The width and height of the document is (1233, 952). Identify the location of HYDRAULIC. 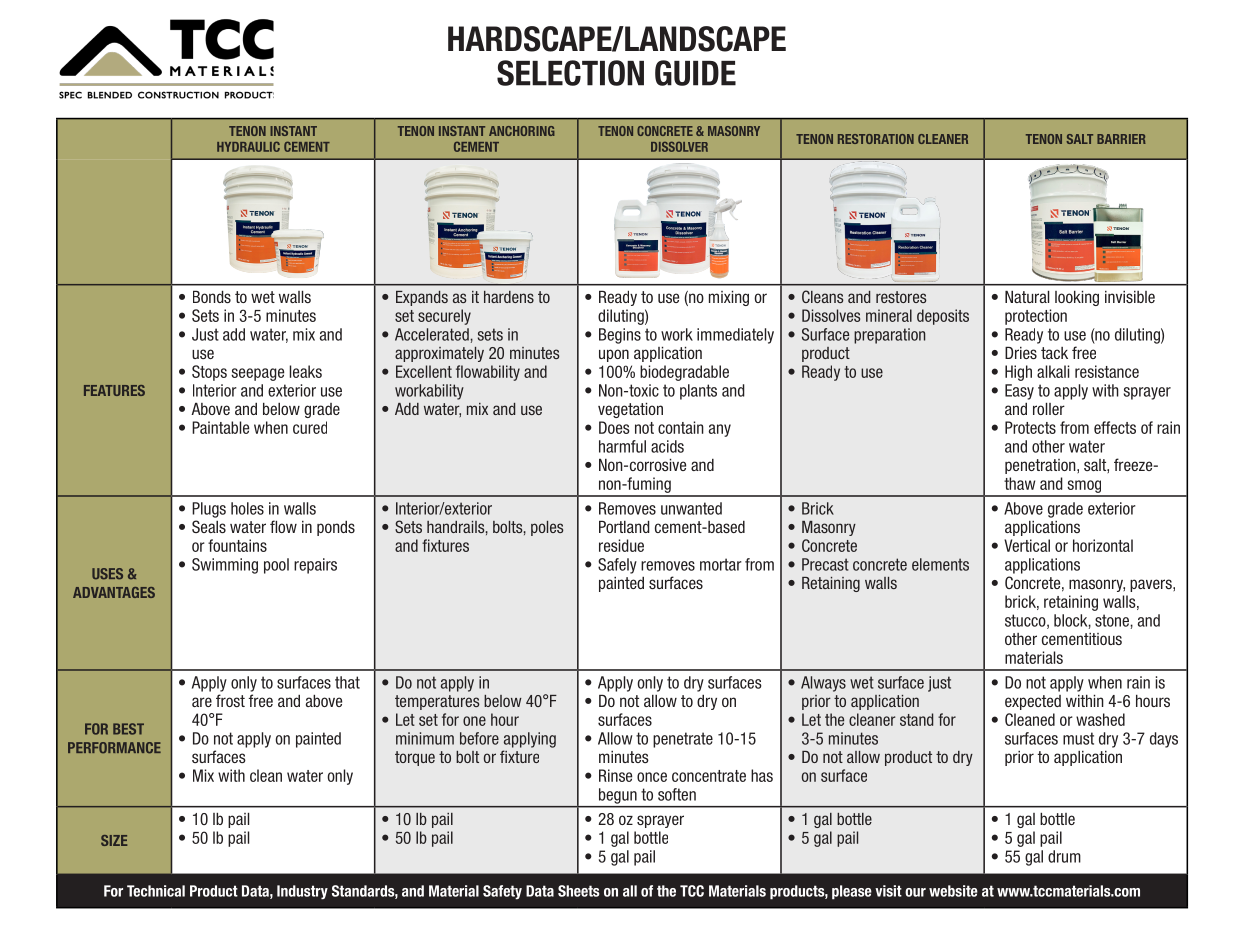
(248, 146).
